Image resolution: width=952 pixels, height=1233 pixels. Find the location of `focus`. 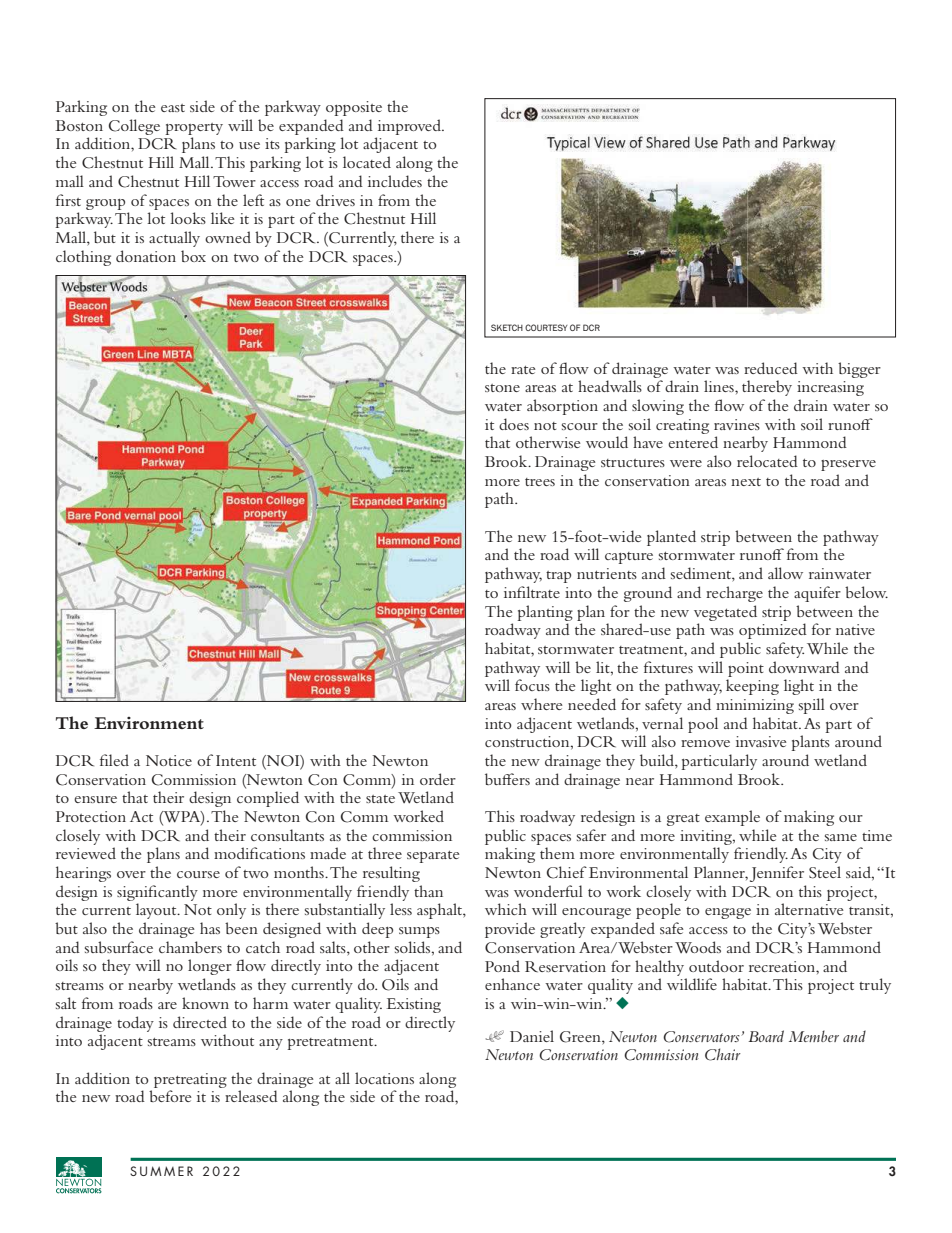

focus is located at coordinates (532, 685).
